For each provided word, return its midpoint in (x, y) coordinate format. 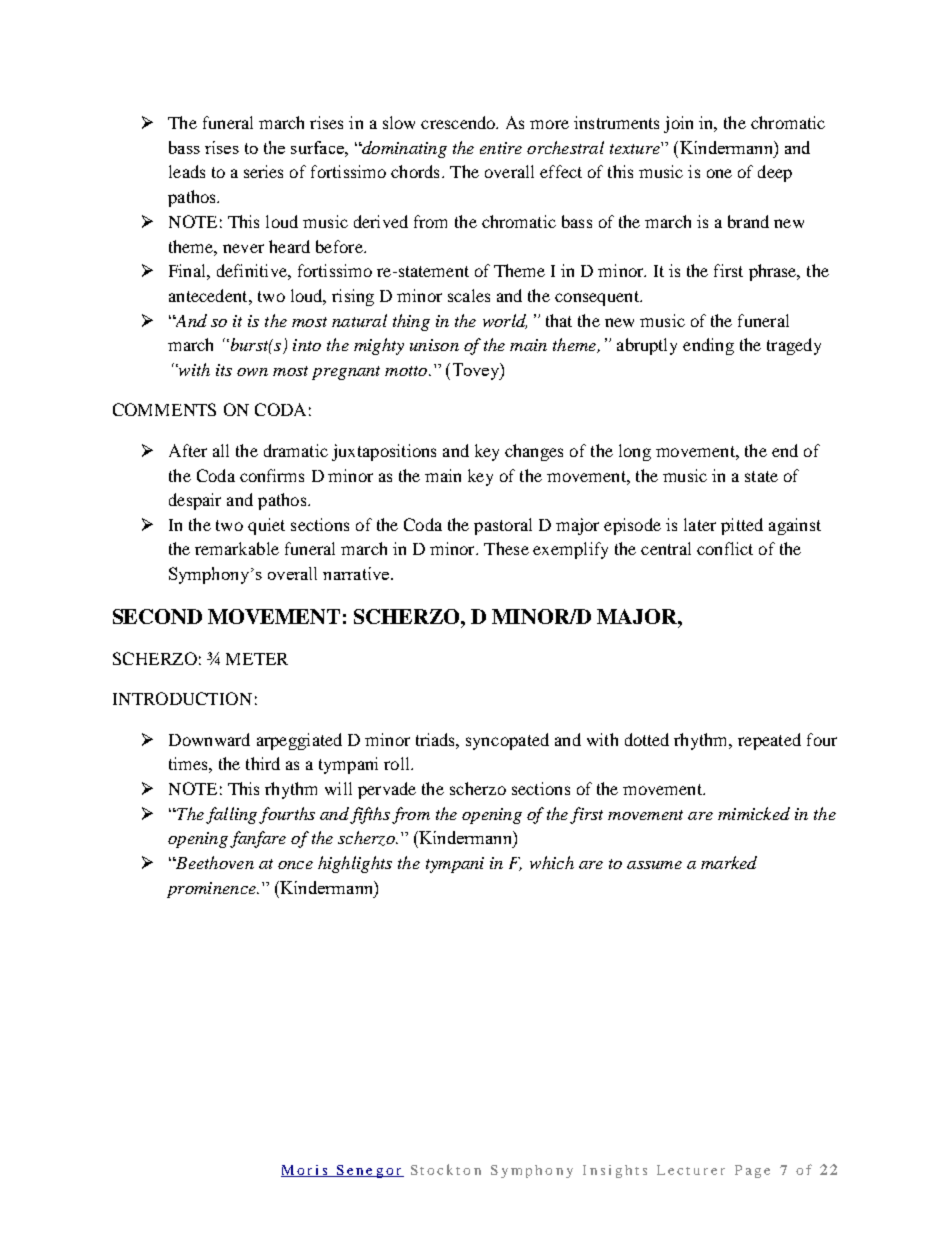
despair (195, 501)
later (700, 524)
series (263, 171)
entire (501, 148)
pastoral (503, 526)
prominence (212, 890)
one (719, 173)
